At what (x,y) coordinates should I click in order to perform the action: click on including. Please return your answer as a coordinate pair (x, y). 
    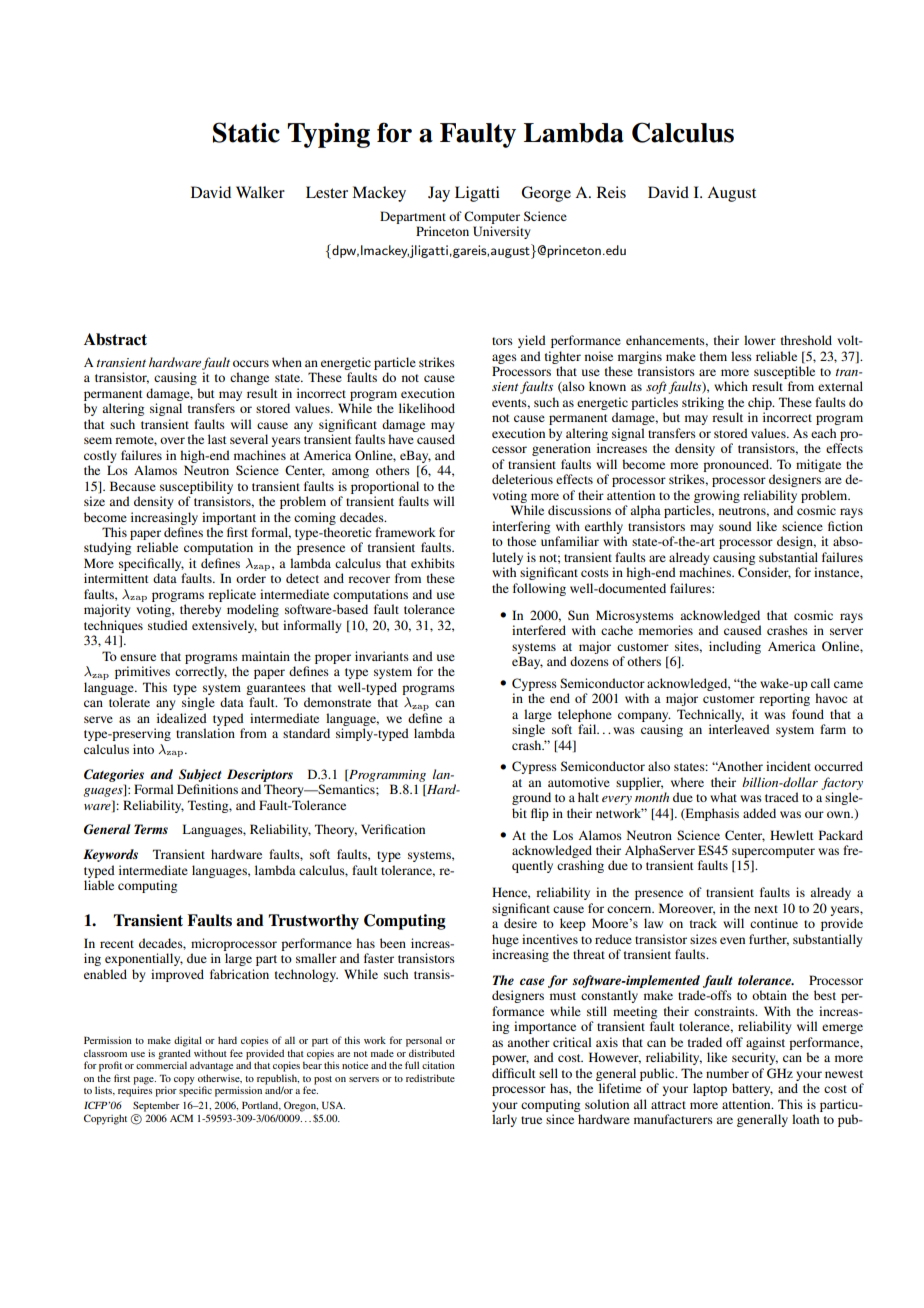
    Looking at the image, I should click on (735, 647).
